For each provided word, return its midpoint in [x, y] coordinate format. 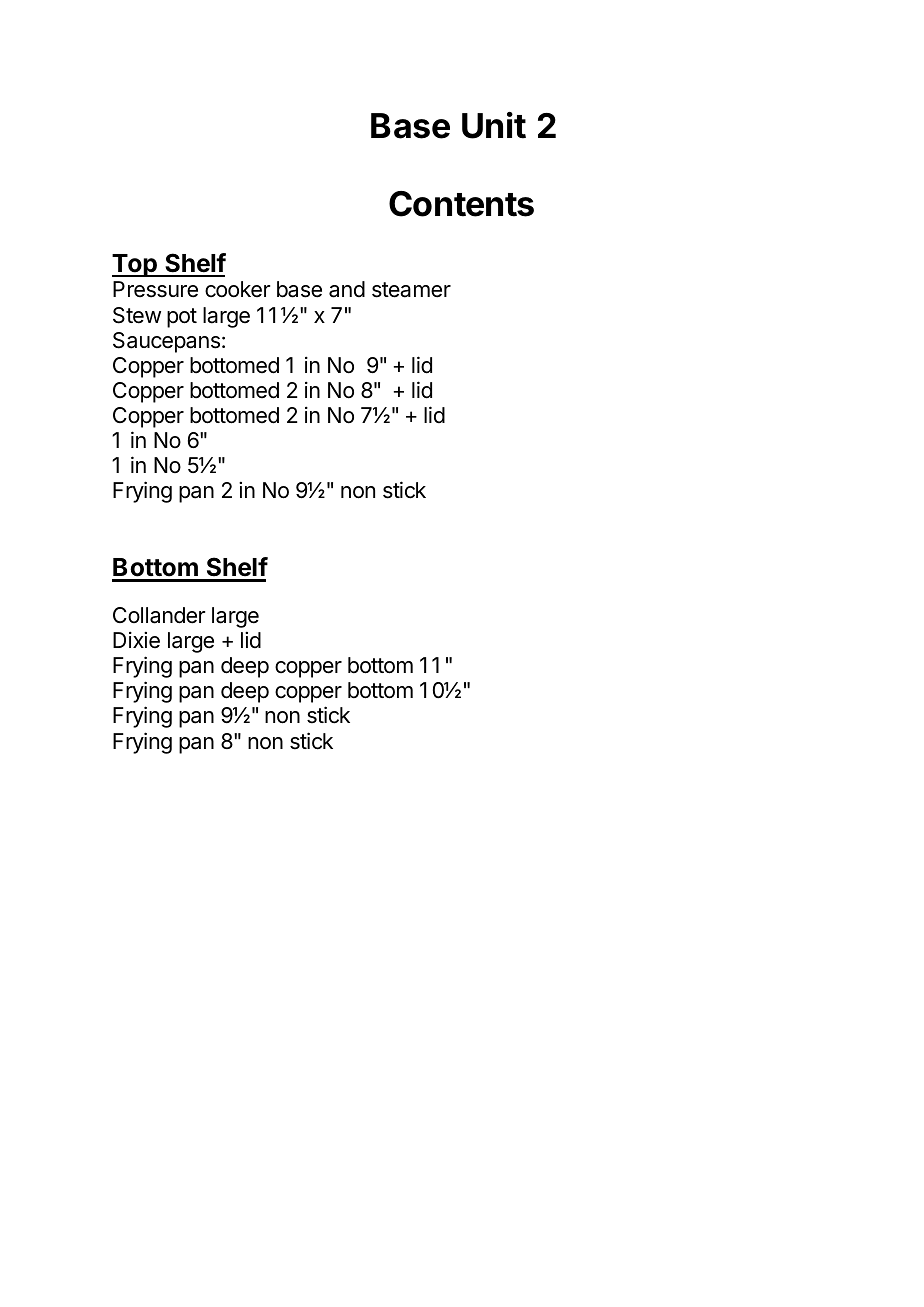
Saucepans [166, 342]
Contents [461, 204]
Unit [494, 125]
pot [182, 318]
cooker [237, 289]
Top [135, 265]
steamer [411, 290]
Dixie [136, 640]
